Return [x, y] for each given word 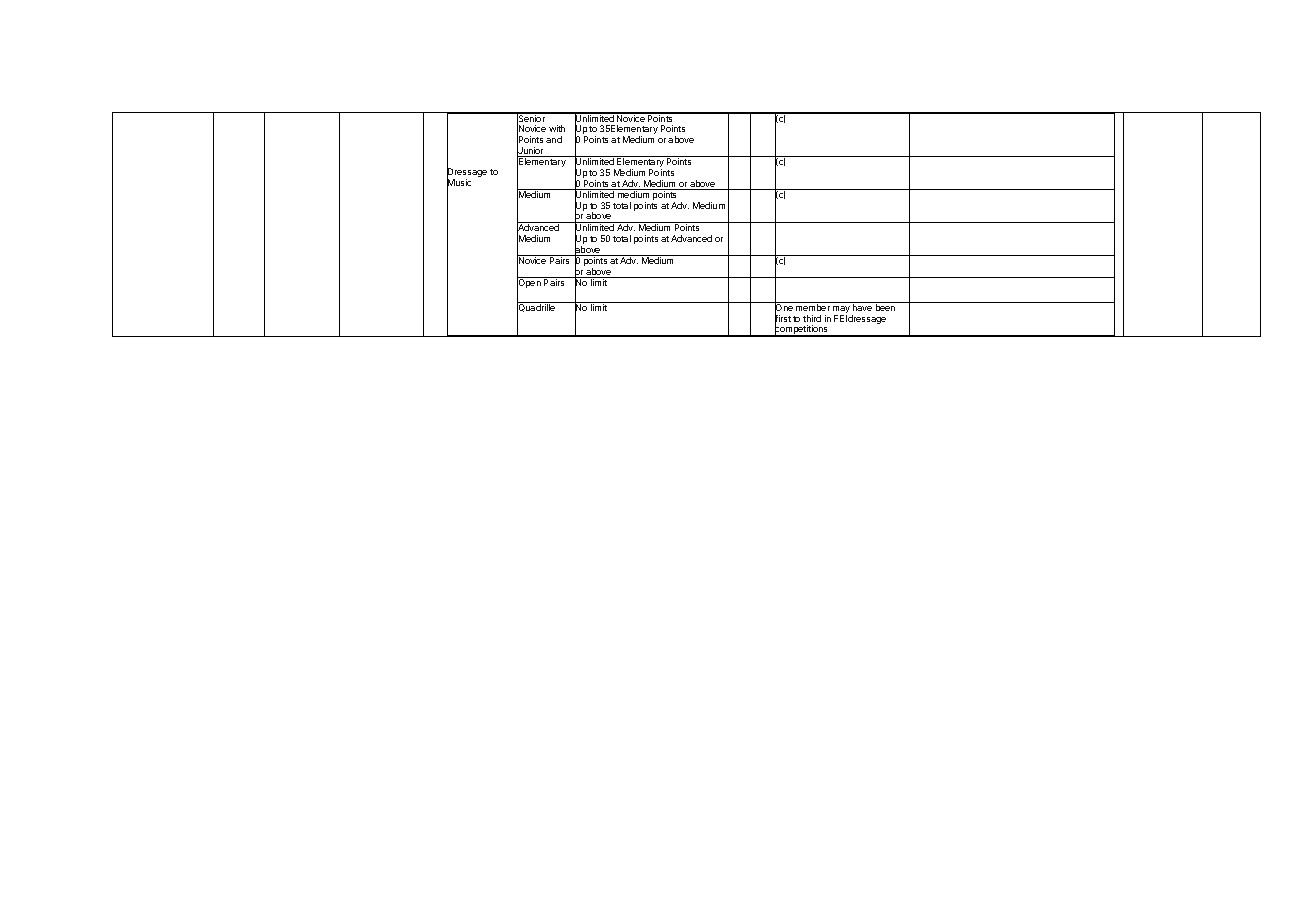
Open [530, 284]
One [784, 308]
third [812, 318]
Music [459, 183]
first [783, 319]
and [554, 139]
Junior [531, 151]
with [557, 128]
